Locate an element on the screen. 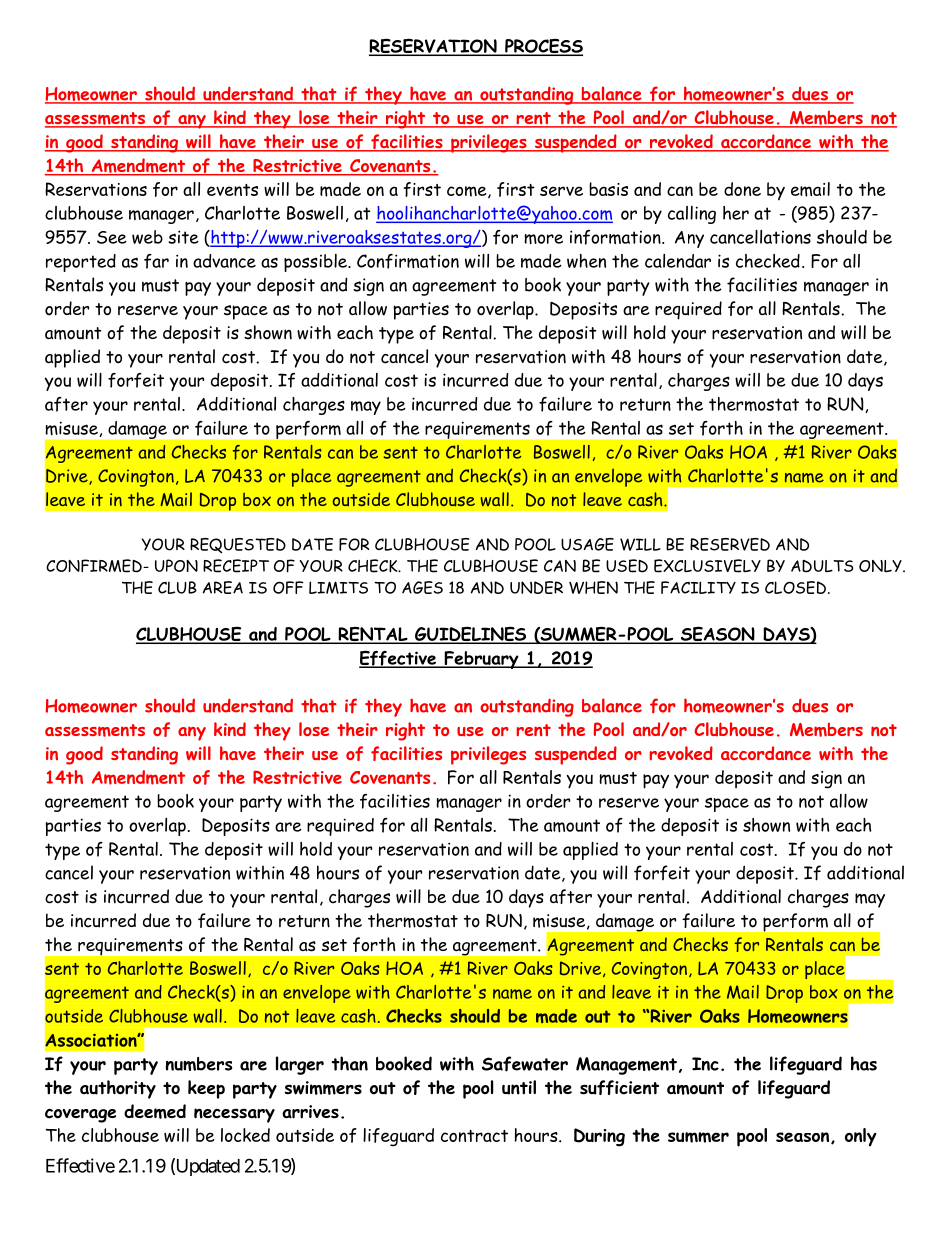 The height and width of the screenshot is (1233, 952). deemed is located at coordinates (155, 1111).
